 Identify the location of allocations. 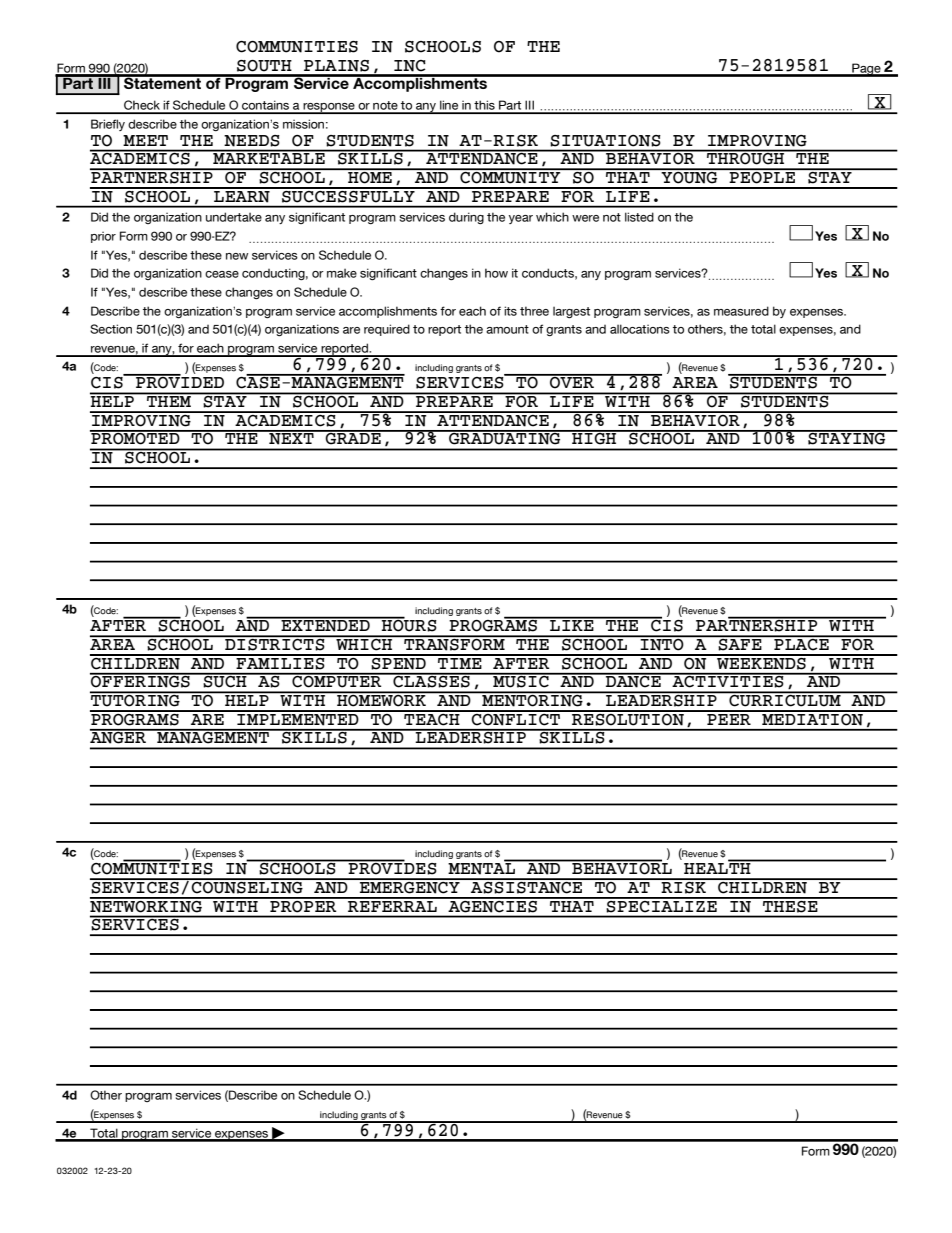
(640, 329).
